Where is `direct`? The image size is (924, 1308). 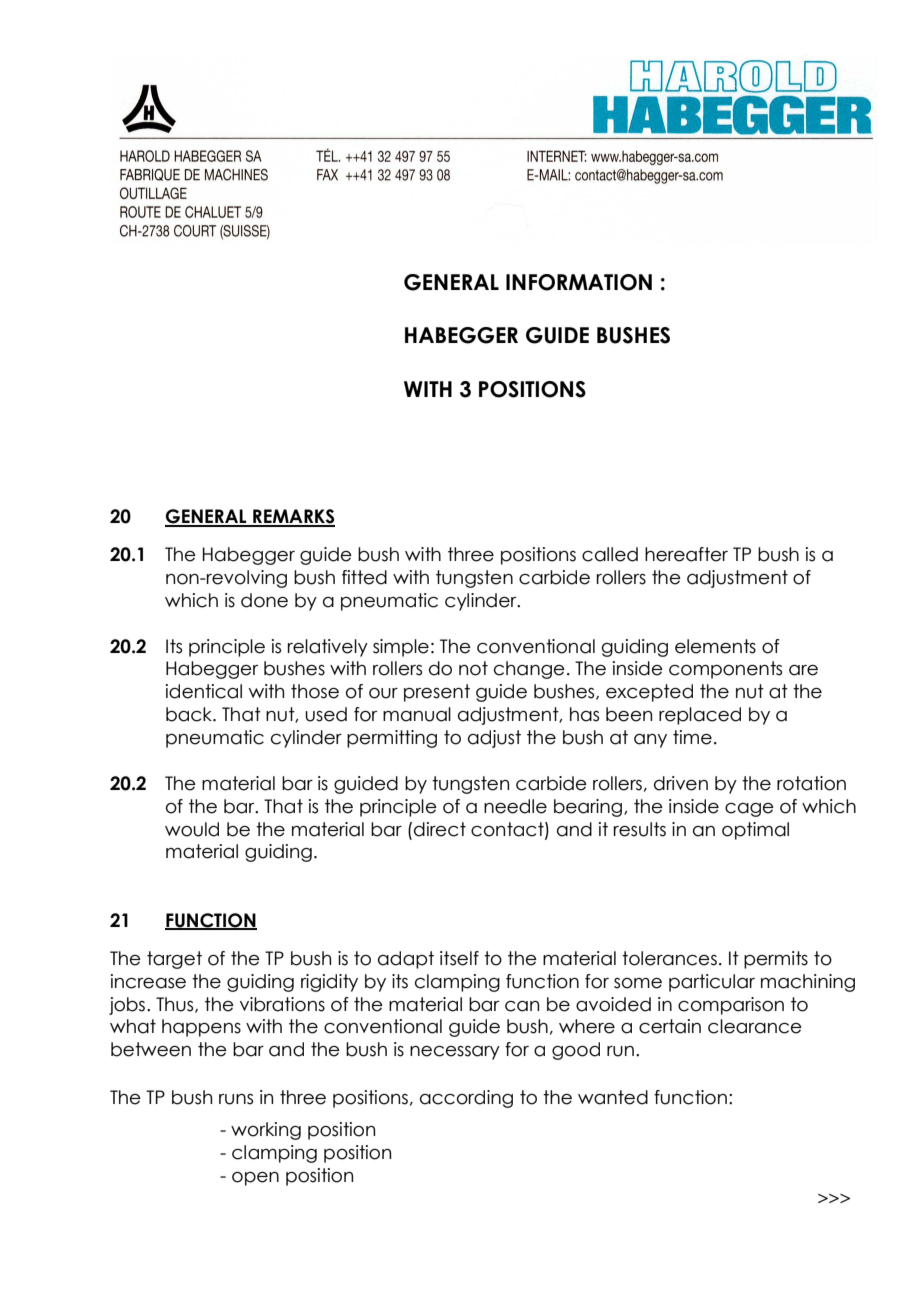 direct is located at coordinates (440, 829).
